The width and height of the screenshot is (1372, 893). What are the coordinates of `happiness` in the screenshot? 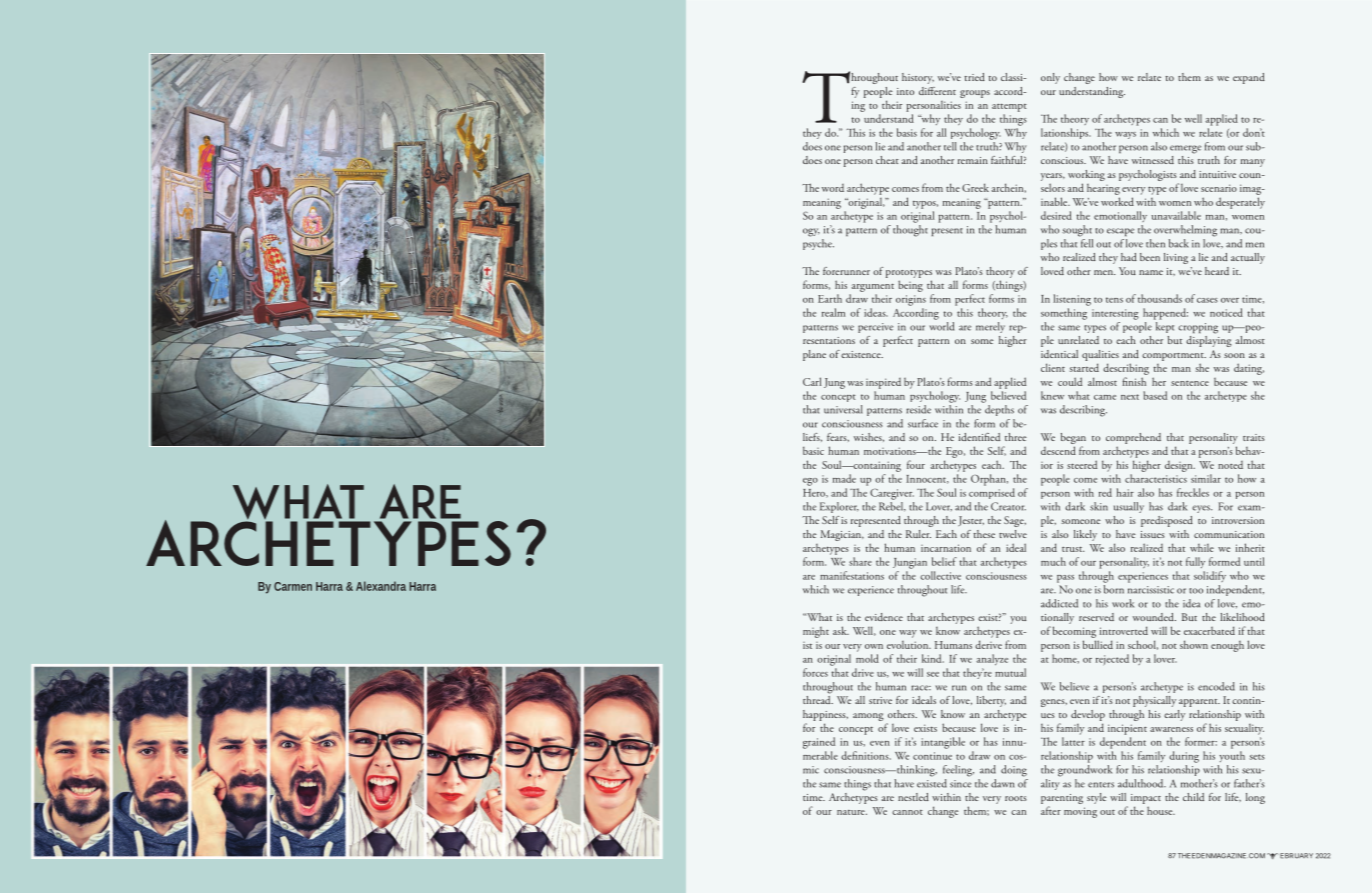 It's located at (825, 715).
